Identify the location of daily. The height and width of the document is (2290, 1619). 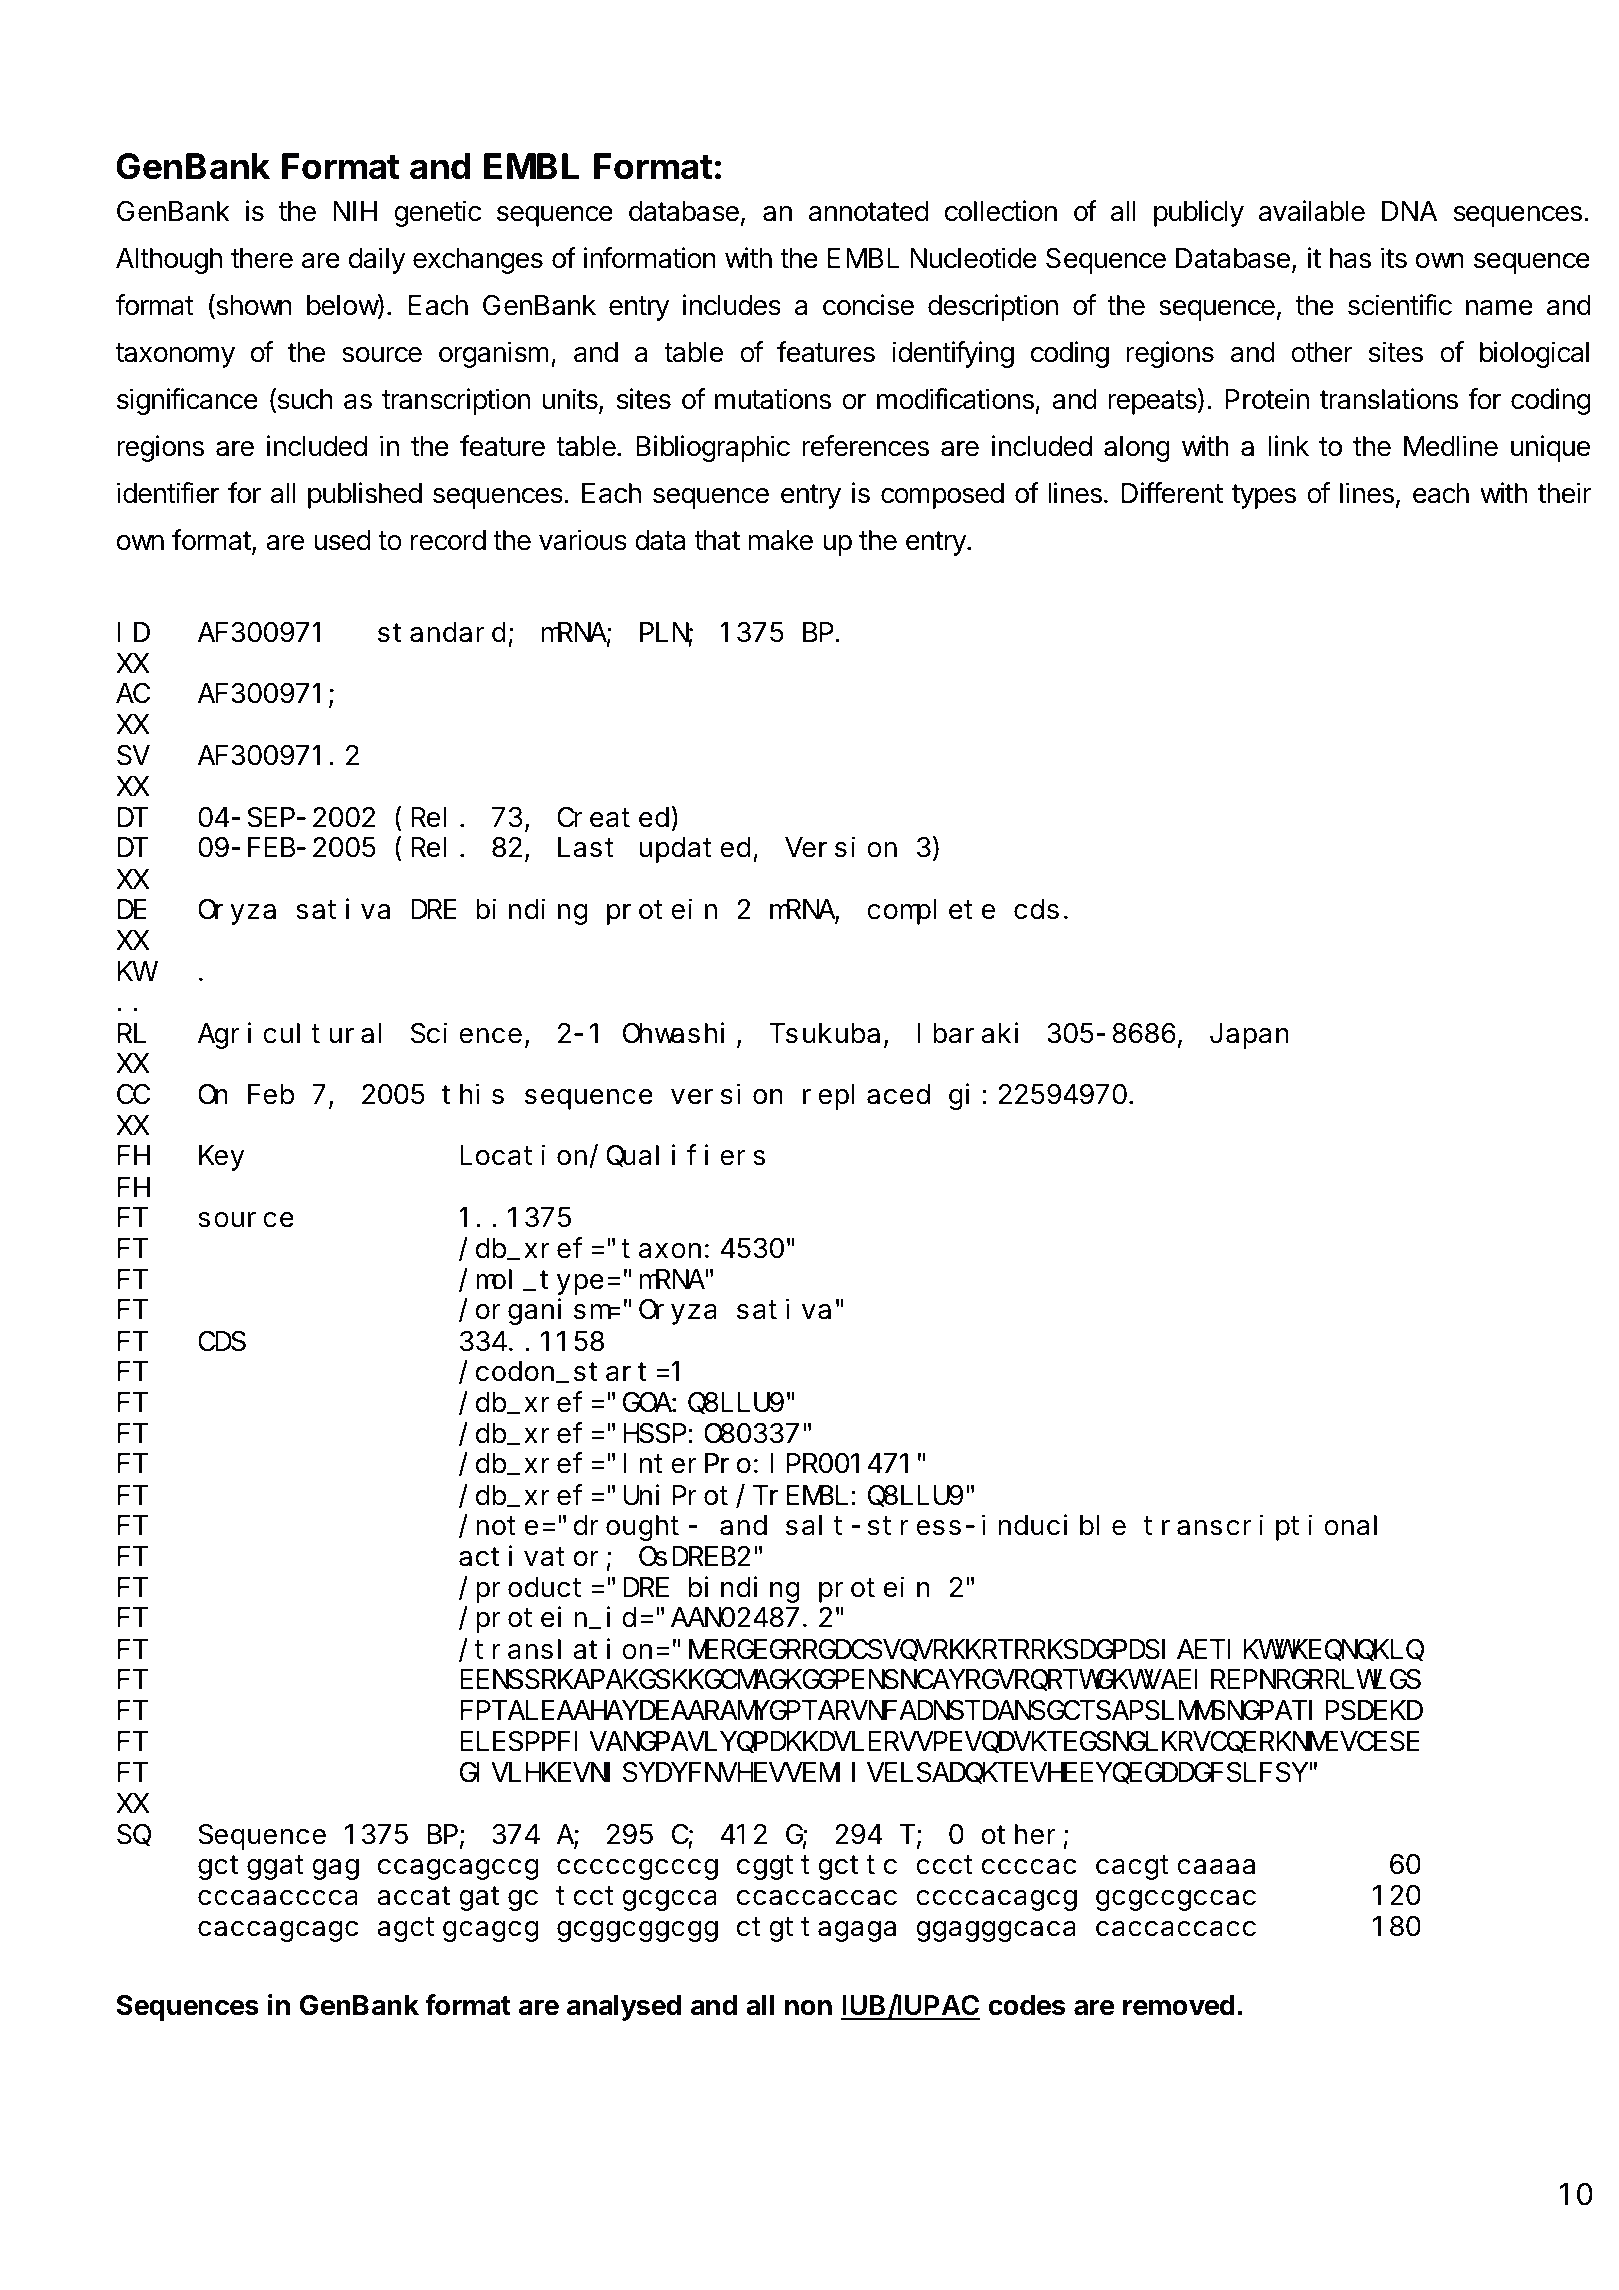
(377, 260).
